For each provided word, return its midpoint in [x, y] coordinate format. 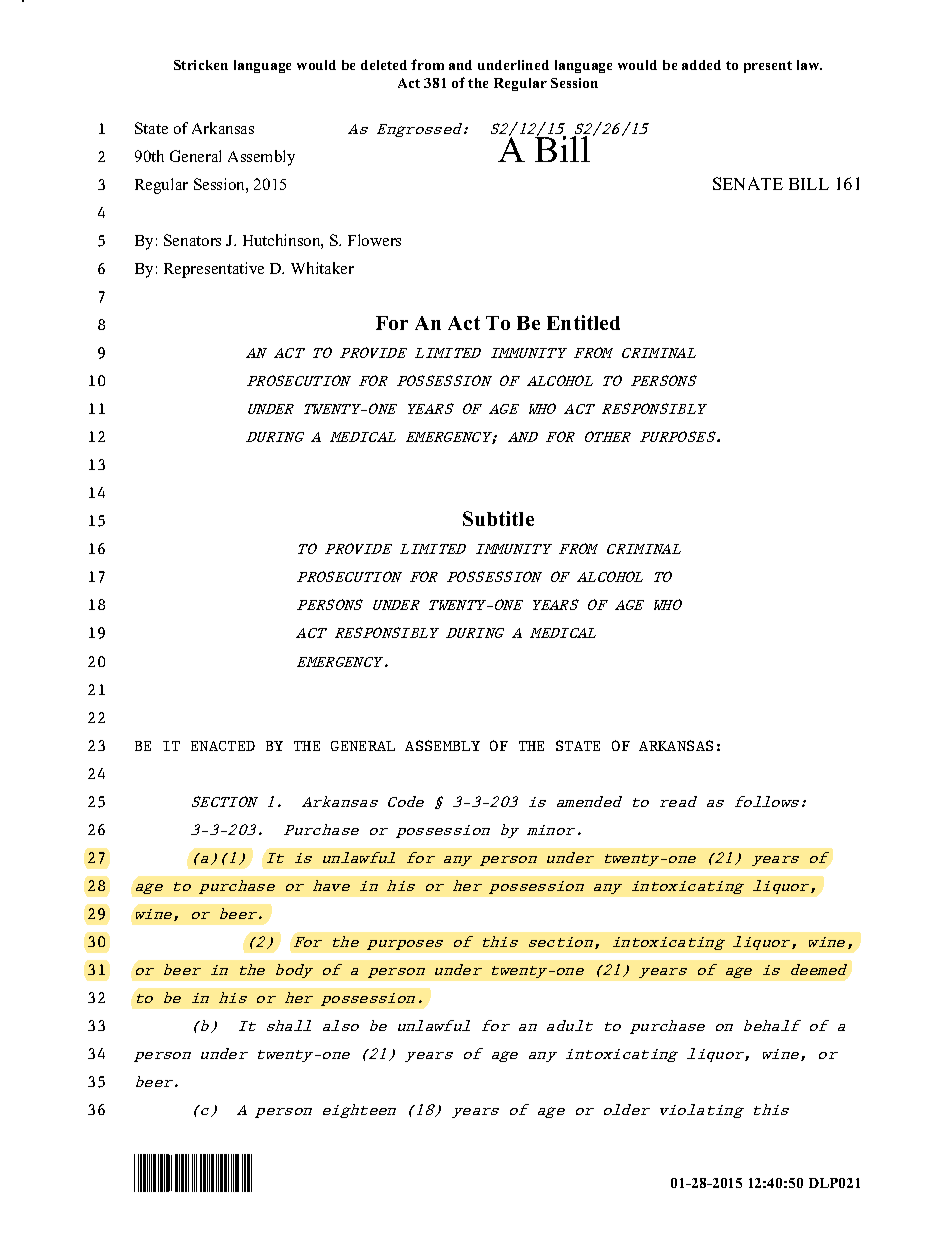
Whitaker [322, 268]
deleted [384, 65]
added [701, 65]
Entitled [583, 322]
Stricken [201, 65]
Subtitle [498, 518]
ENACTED [223, 746]
